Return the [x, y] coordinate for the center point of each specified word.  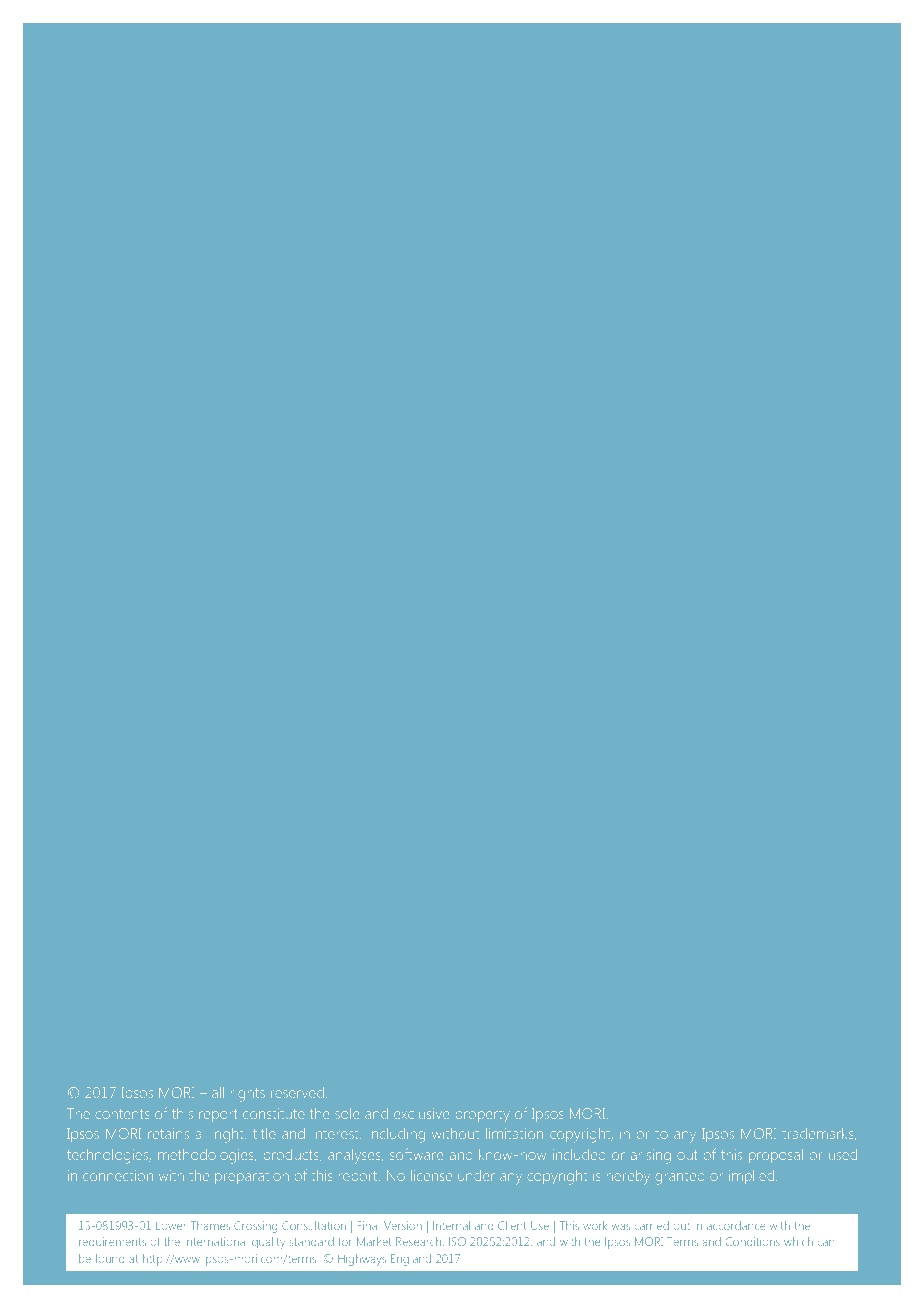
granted [680, 1179]
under [476, 1177]
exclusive [421, 1113]
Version [403, 1225]
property [482, 1116]
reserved [297, 1092]
